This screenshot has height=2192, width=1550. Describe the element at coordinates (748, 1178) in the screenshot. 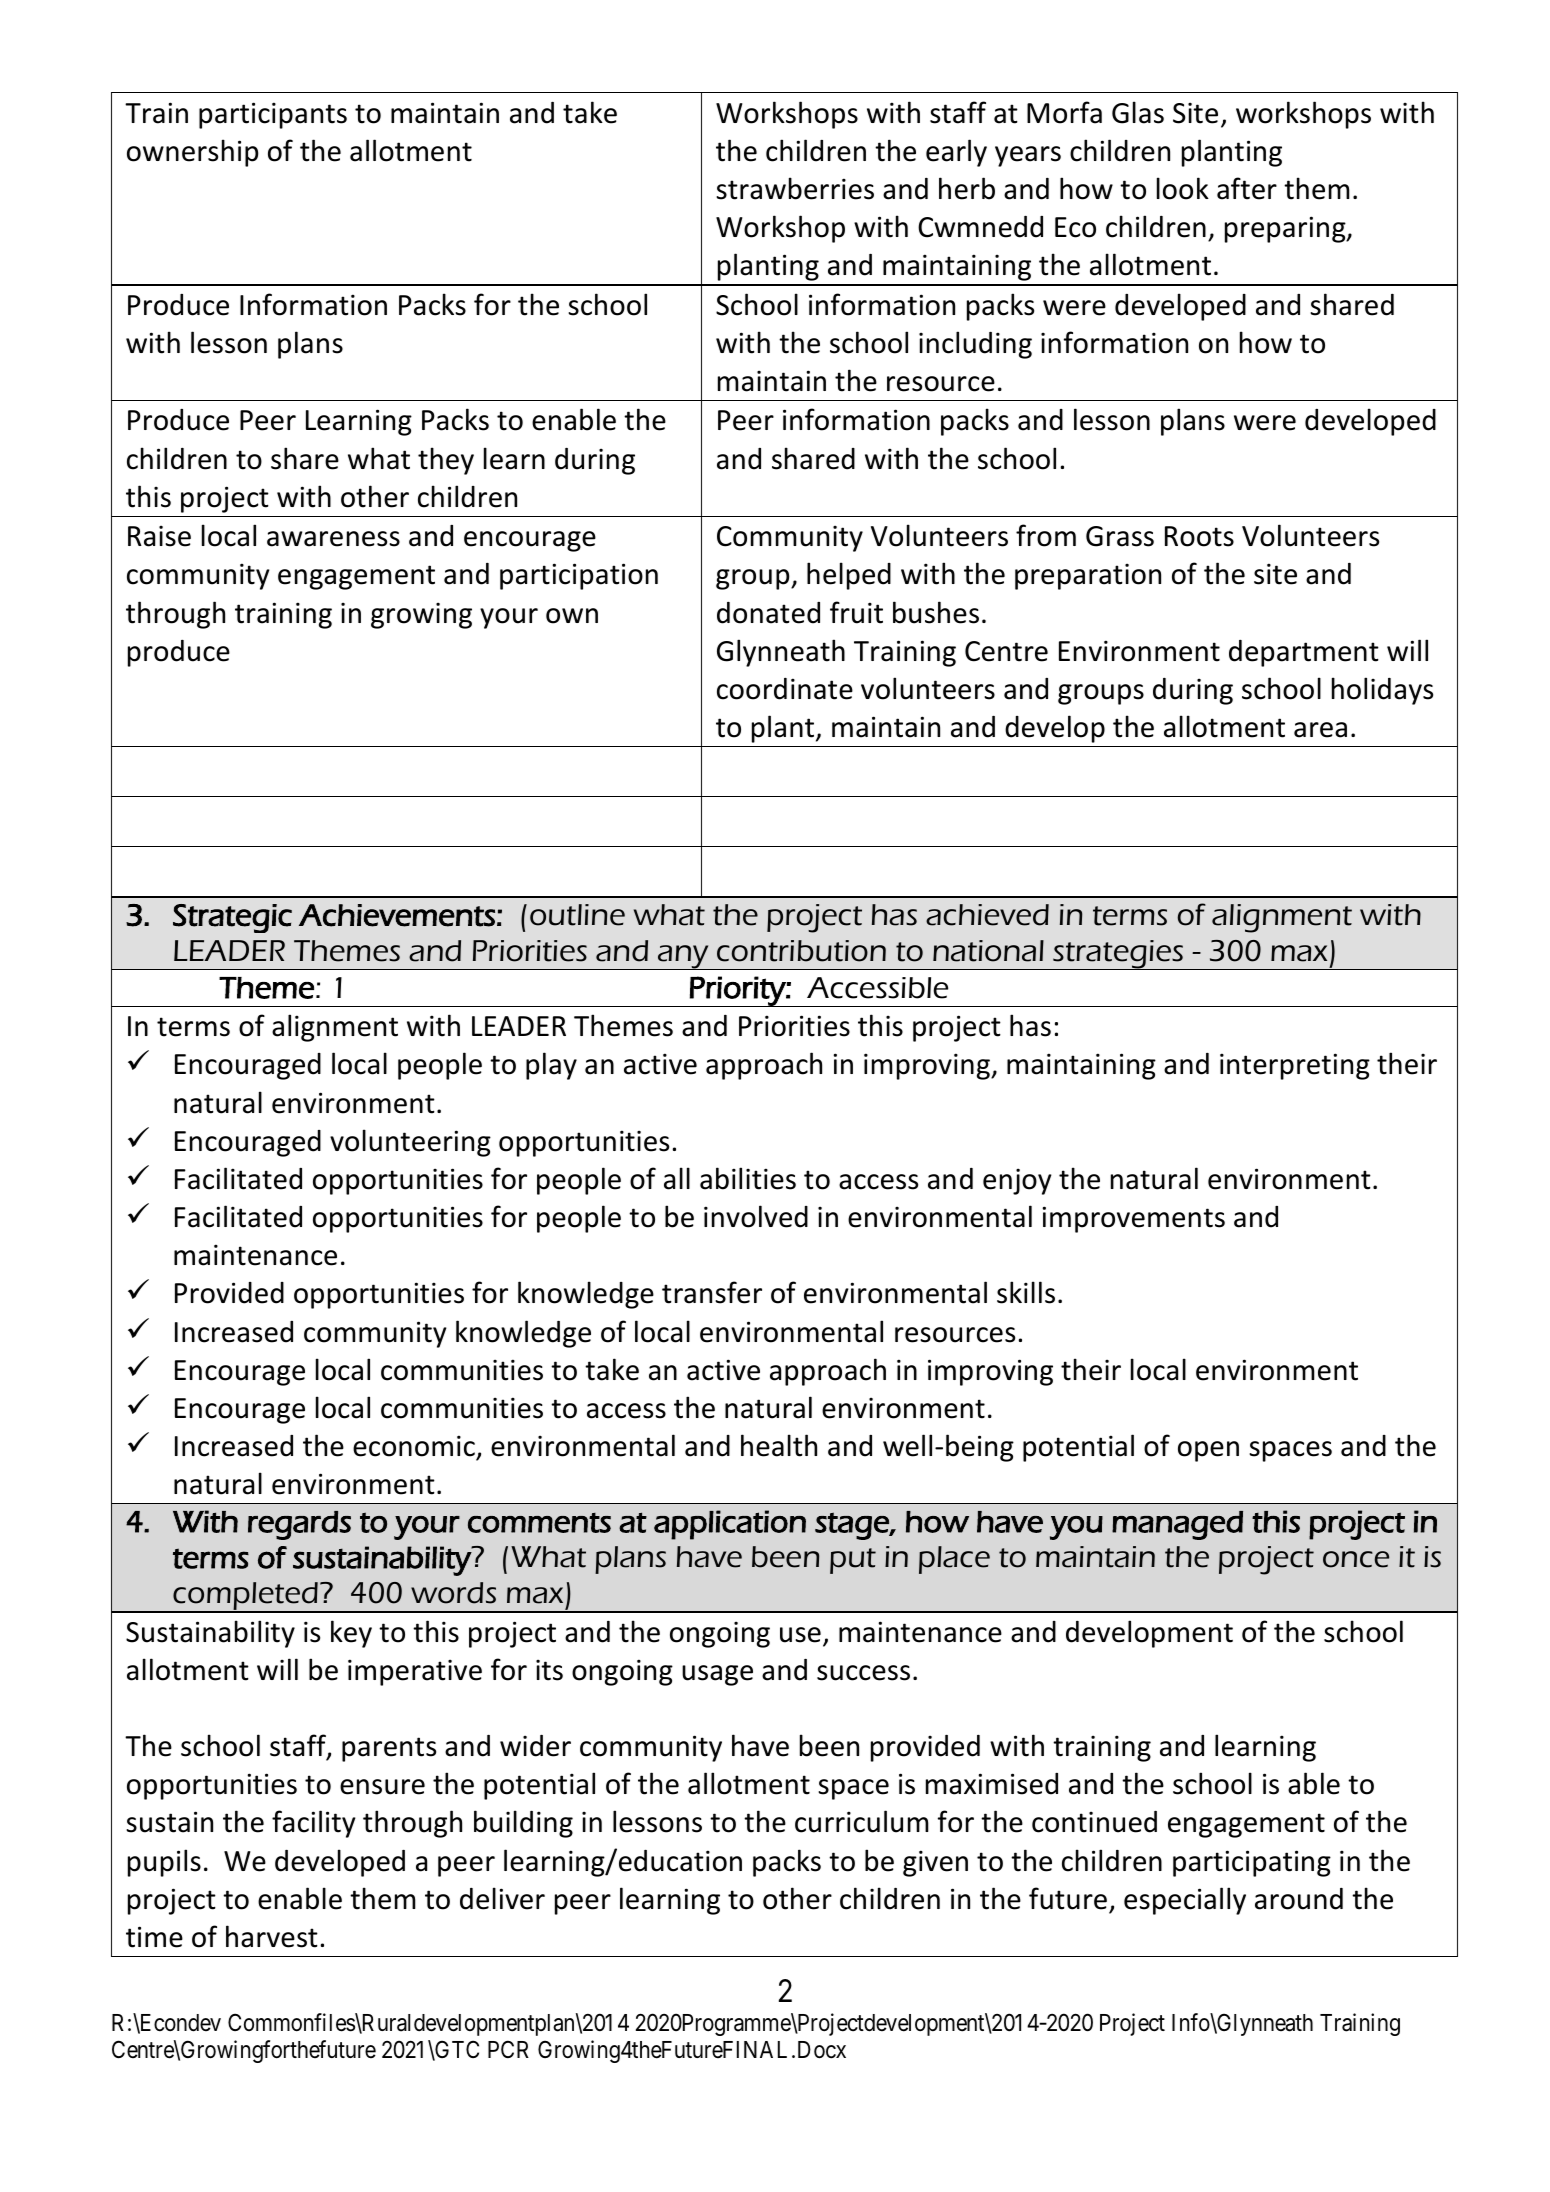

I see `abilities` at that location.
